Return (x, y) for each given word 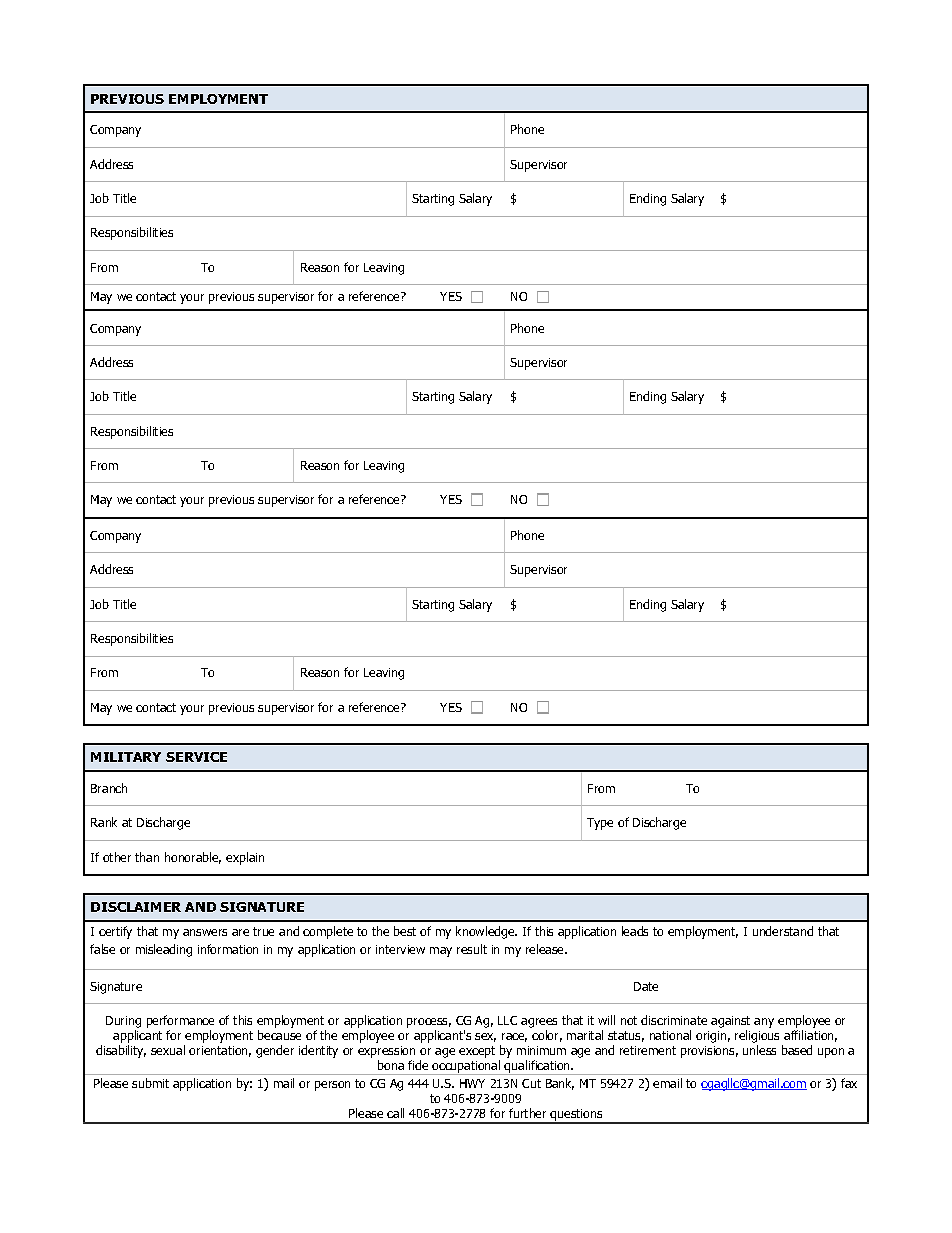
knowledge (486, 932)
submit (150, 1083)
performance (180, 1021)
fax (849, 1083)
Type (600, 824)
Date (646, 986)
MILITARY (126, 757)
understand (783, 931)
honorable (193, 858)
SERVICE (196, 757)
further (527, 1113)
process (429, 1023)
